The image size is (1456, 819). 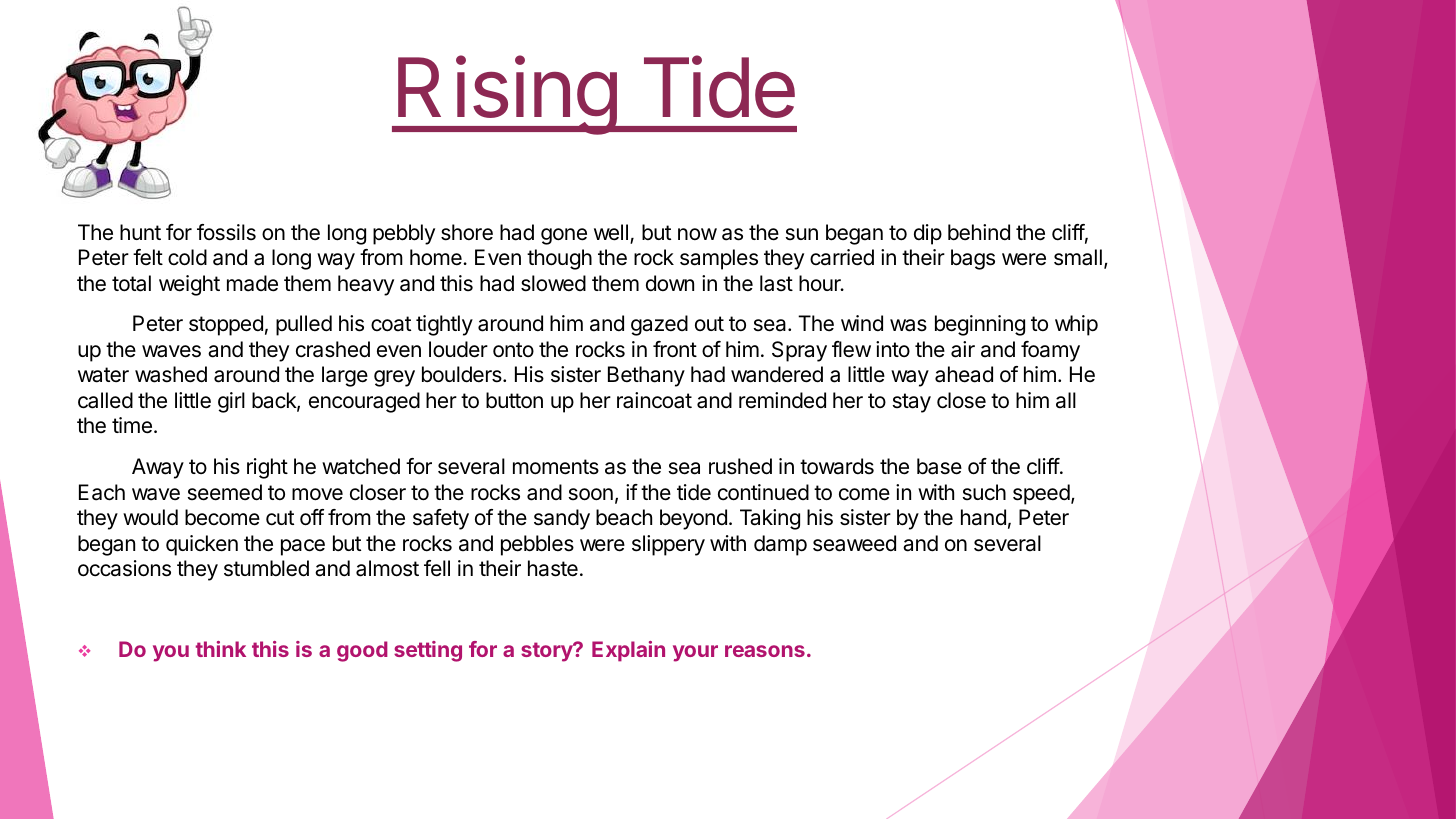 I want to click on Bethany, so click(x=646, y=376).
